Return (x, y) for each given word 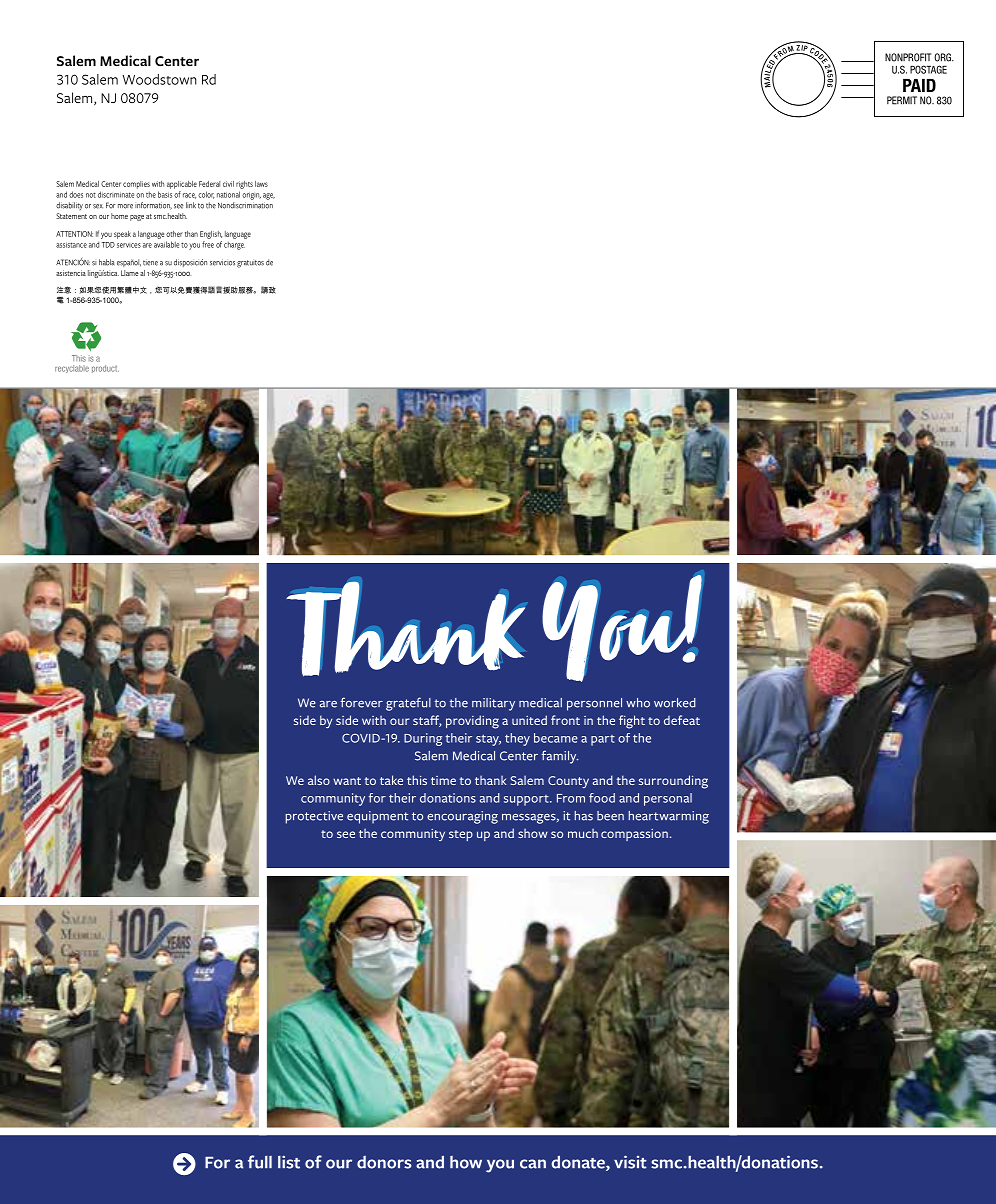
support (527, 800)
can (533, 1164)
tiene (150, 262)
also (319, 780)
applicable (182, 185)
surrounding (673, 782)
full (260, 1162)
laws (261, 184)
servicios (222, 262)
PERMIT (902, 100)
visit (630, 1162)
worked (675, 703)
